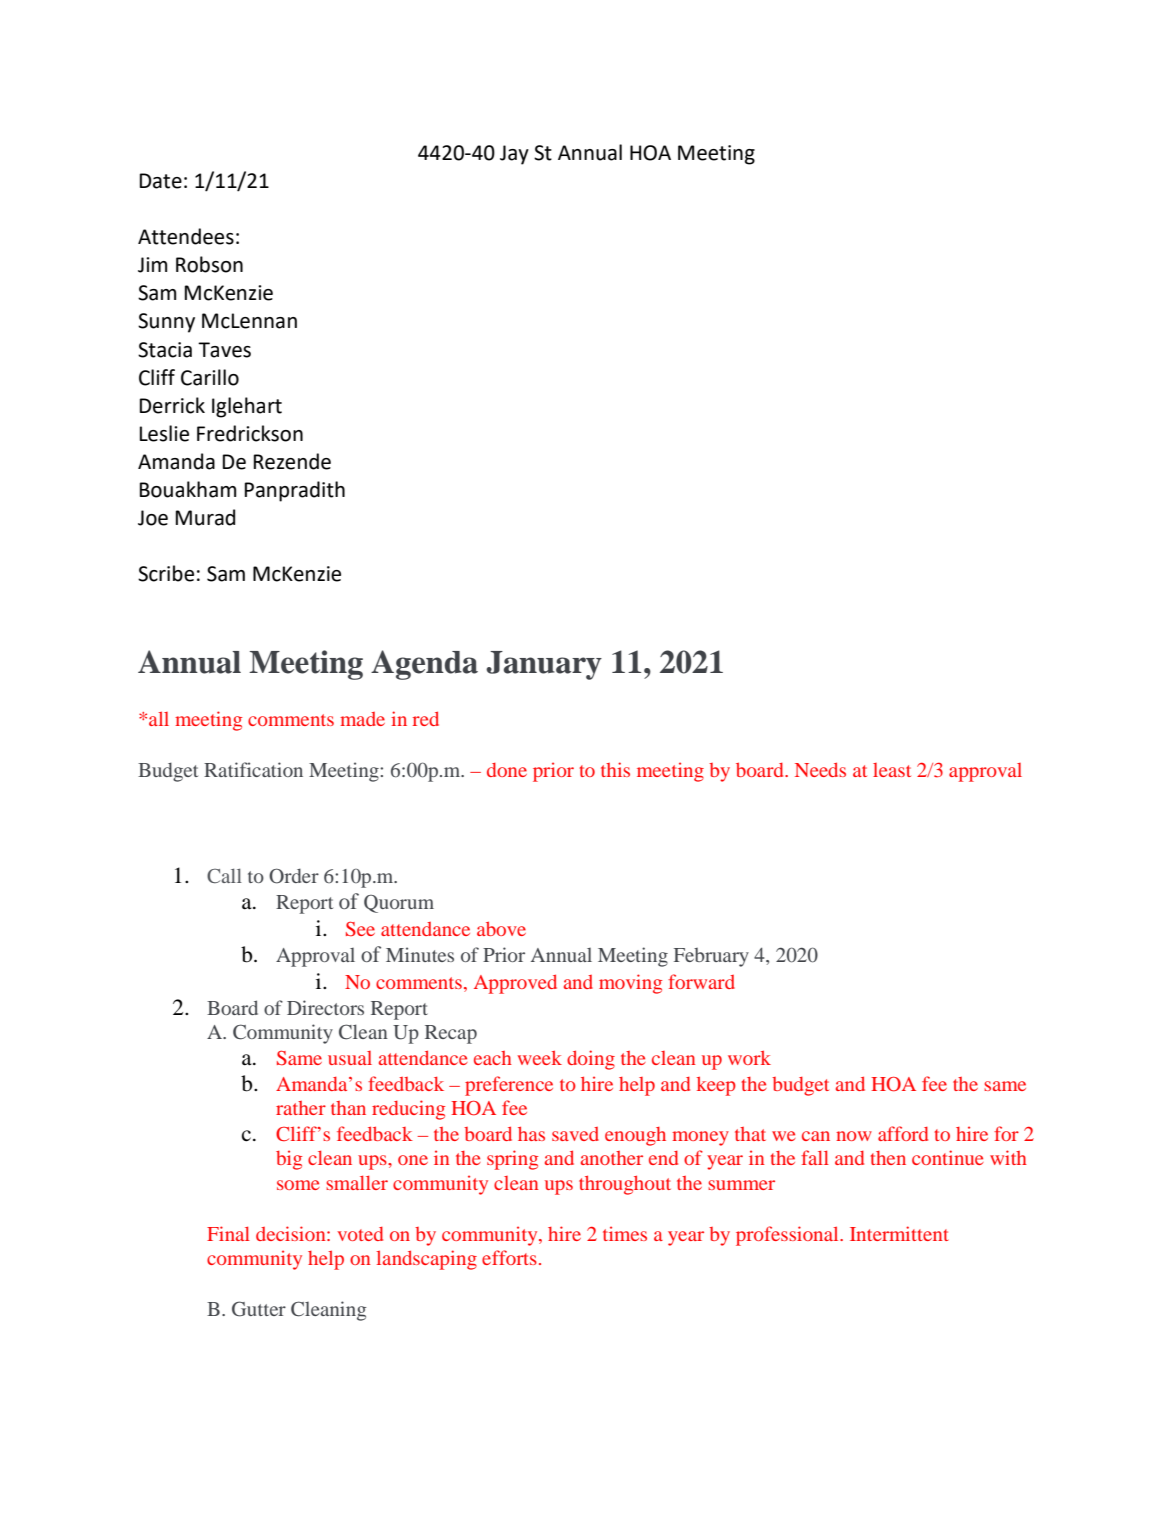  Describe the element at coordinates (166, 573) in the document. I see `Scribe` at that location.
